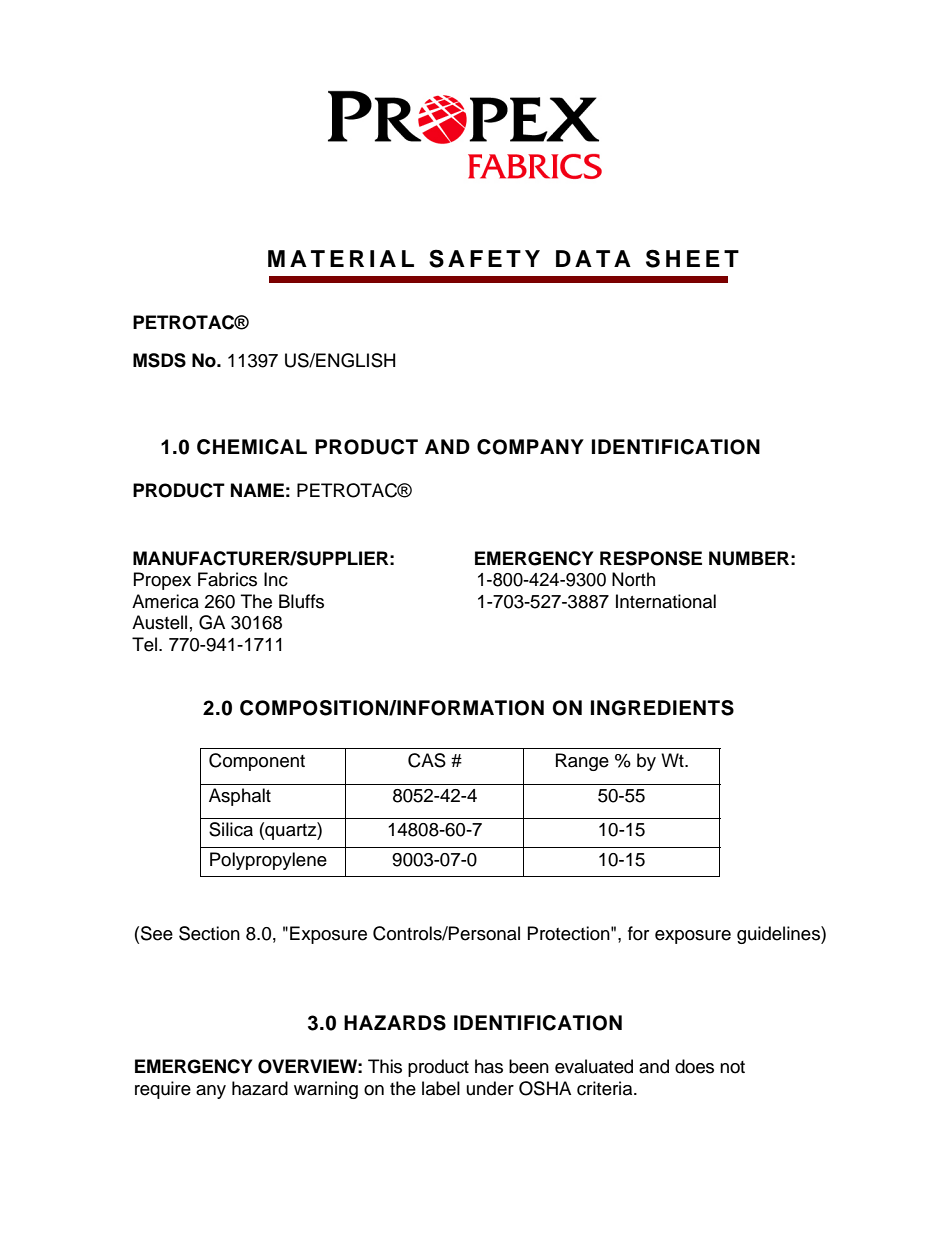 The width and height of the page is (952, 1233). Describe the element at coordinates (268, 861) in the page. I see `Polypropylene` at that location.
